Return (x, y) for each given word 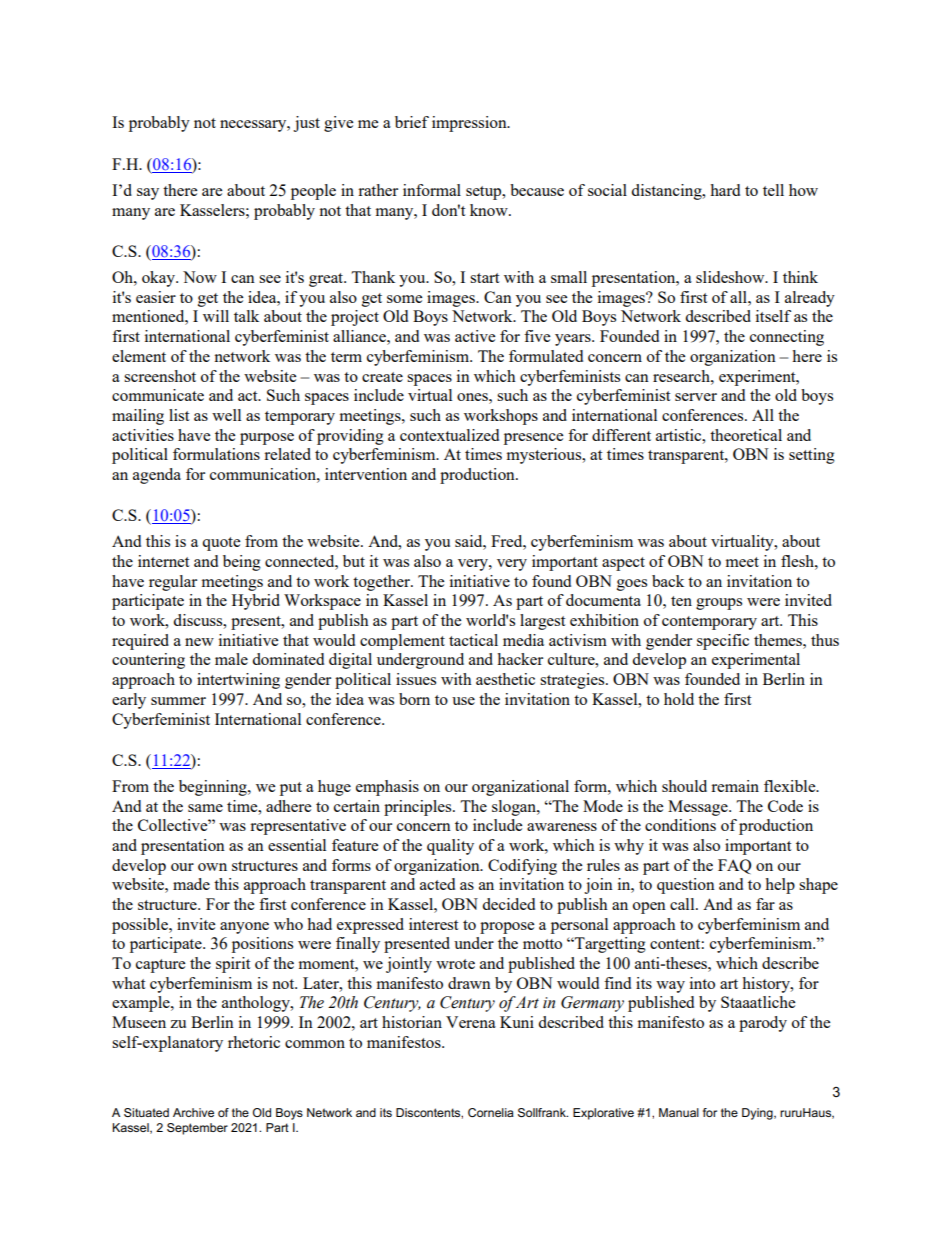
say (148, 194)
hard (725, 190)
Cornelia (491, 1112)
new (199, 642)
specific (723, 642)
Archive (193, 1112)
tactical (473, 640)
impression (470, 124)
